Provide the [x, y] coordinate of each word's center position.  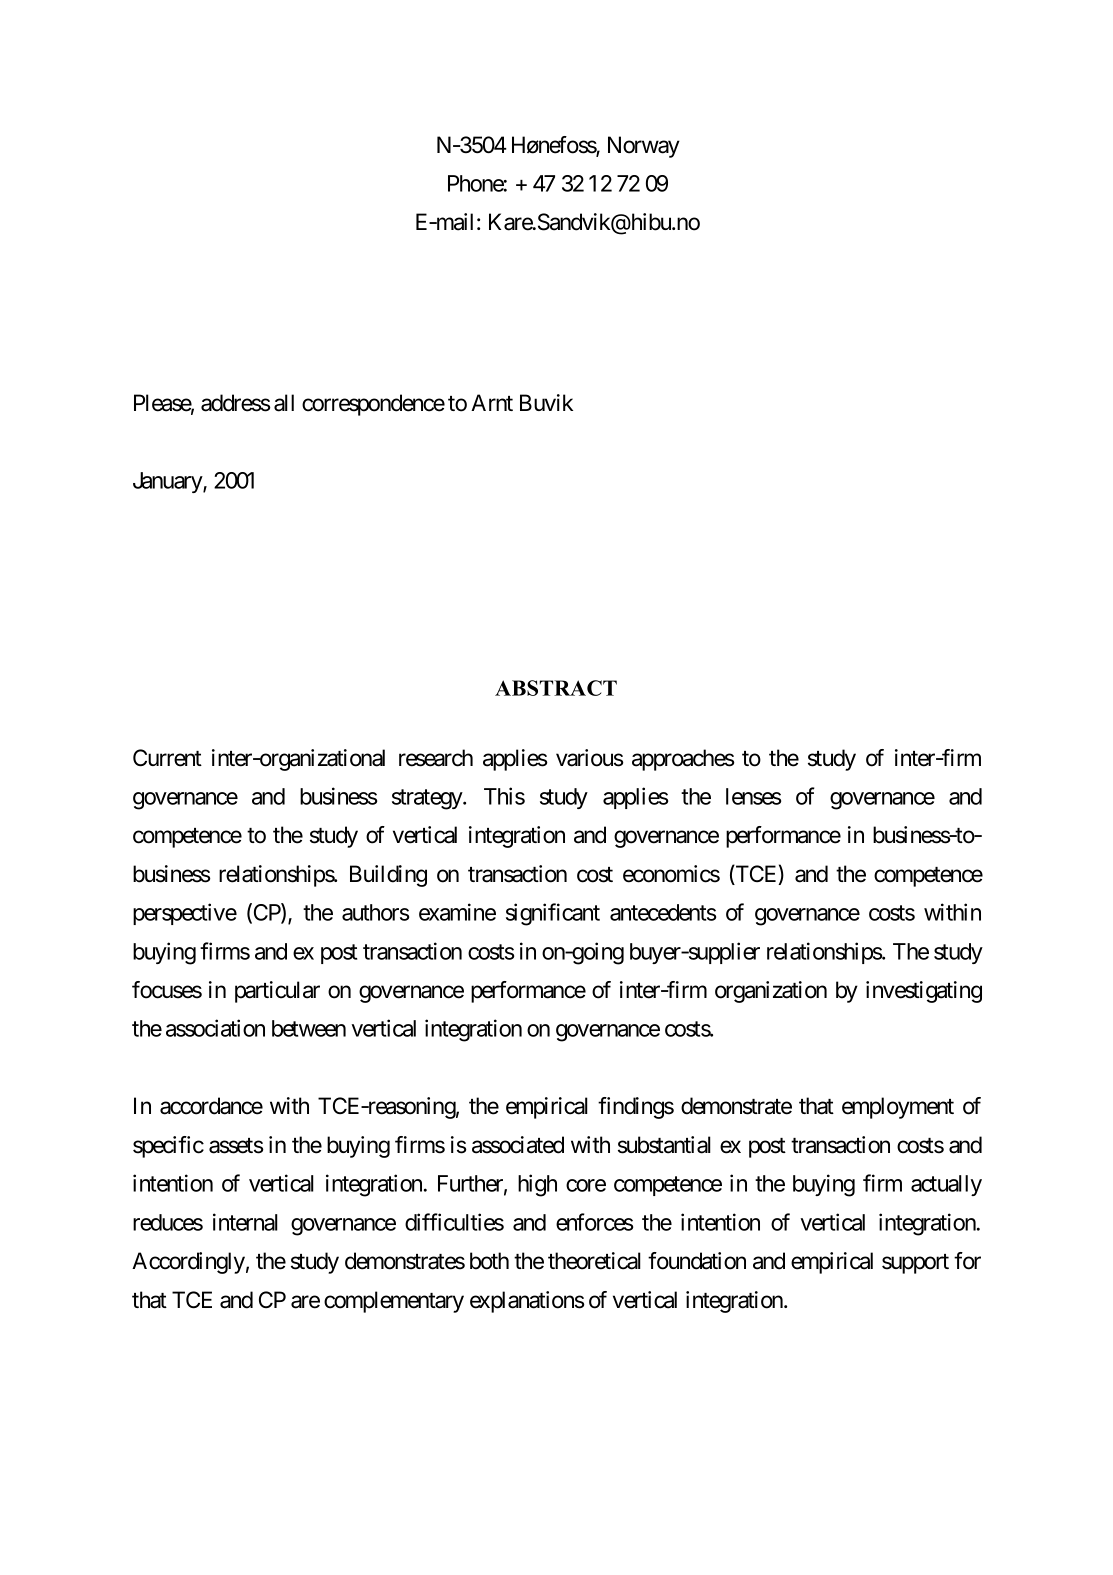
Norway [644, 147]
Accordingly [188, 1263]
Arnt [492, 402]
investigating [924, 992]
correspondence [373, 405]
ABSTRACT [556, 688]
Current [167, 758]
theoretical [594, 1261]
